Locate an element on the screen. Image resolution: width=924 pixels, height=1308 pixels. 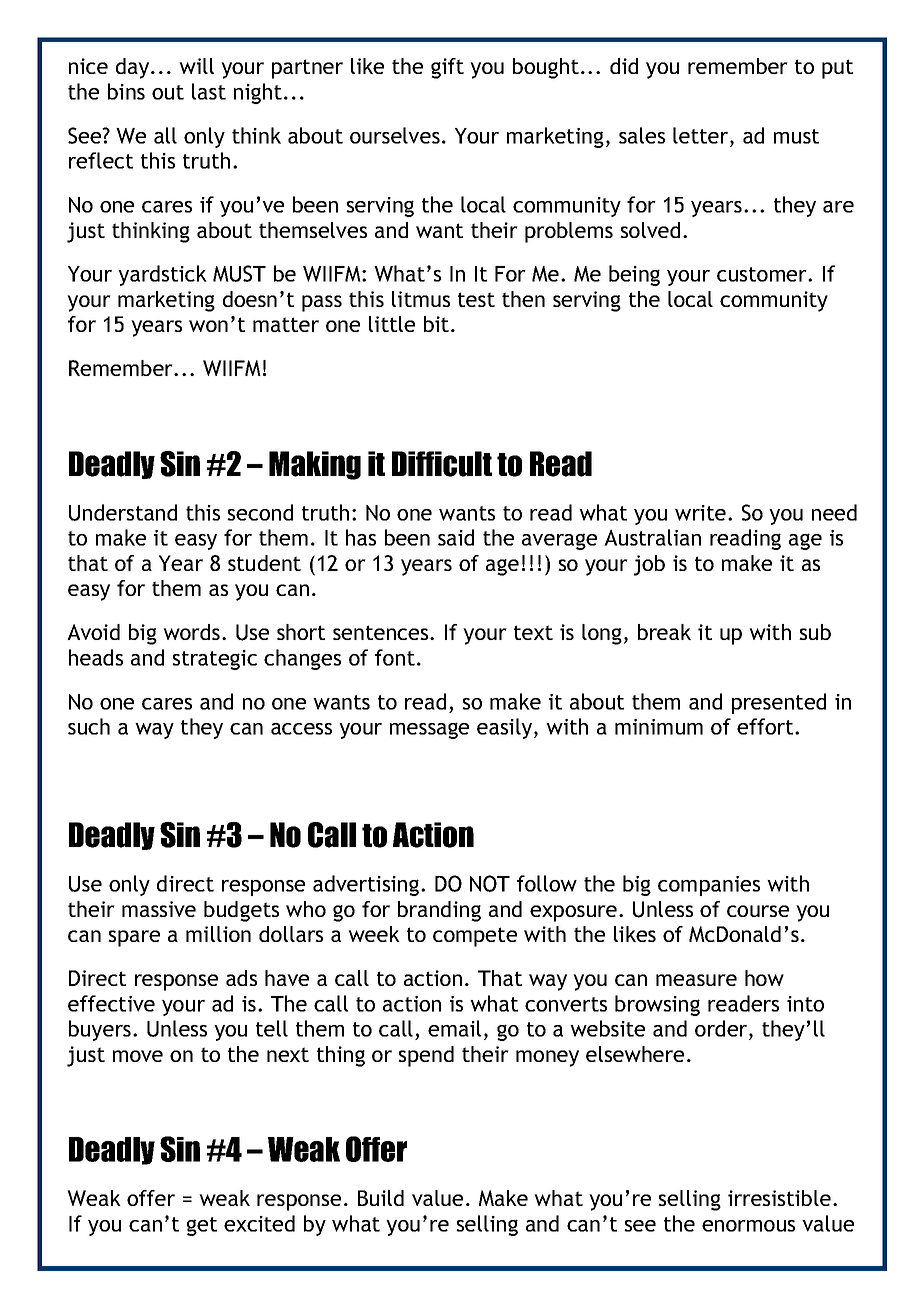
gift is located at coordinates (447, 68).
